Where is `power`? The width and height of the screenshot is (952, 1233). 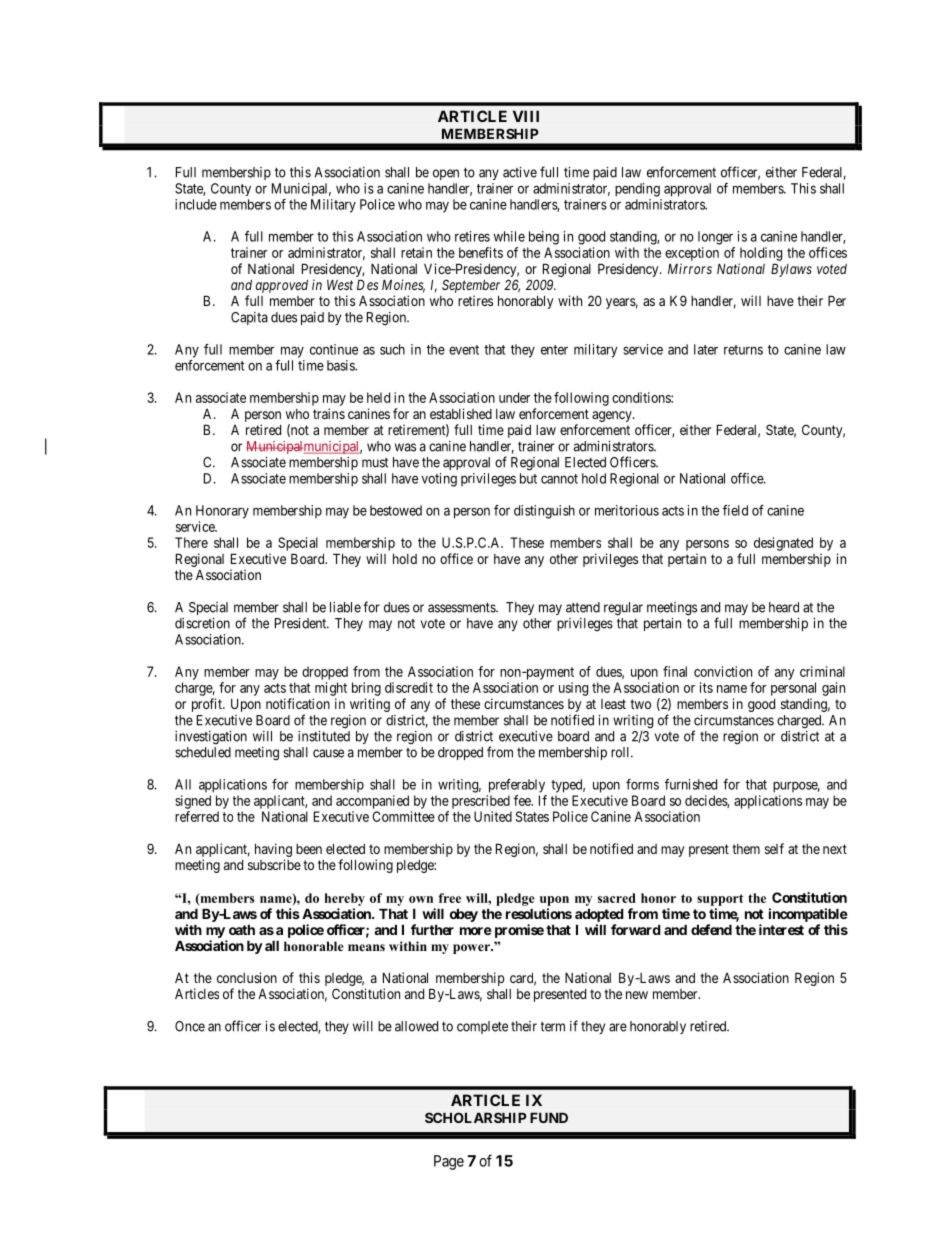 power is located at coordinates (472, 949).
